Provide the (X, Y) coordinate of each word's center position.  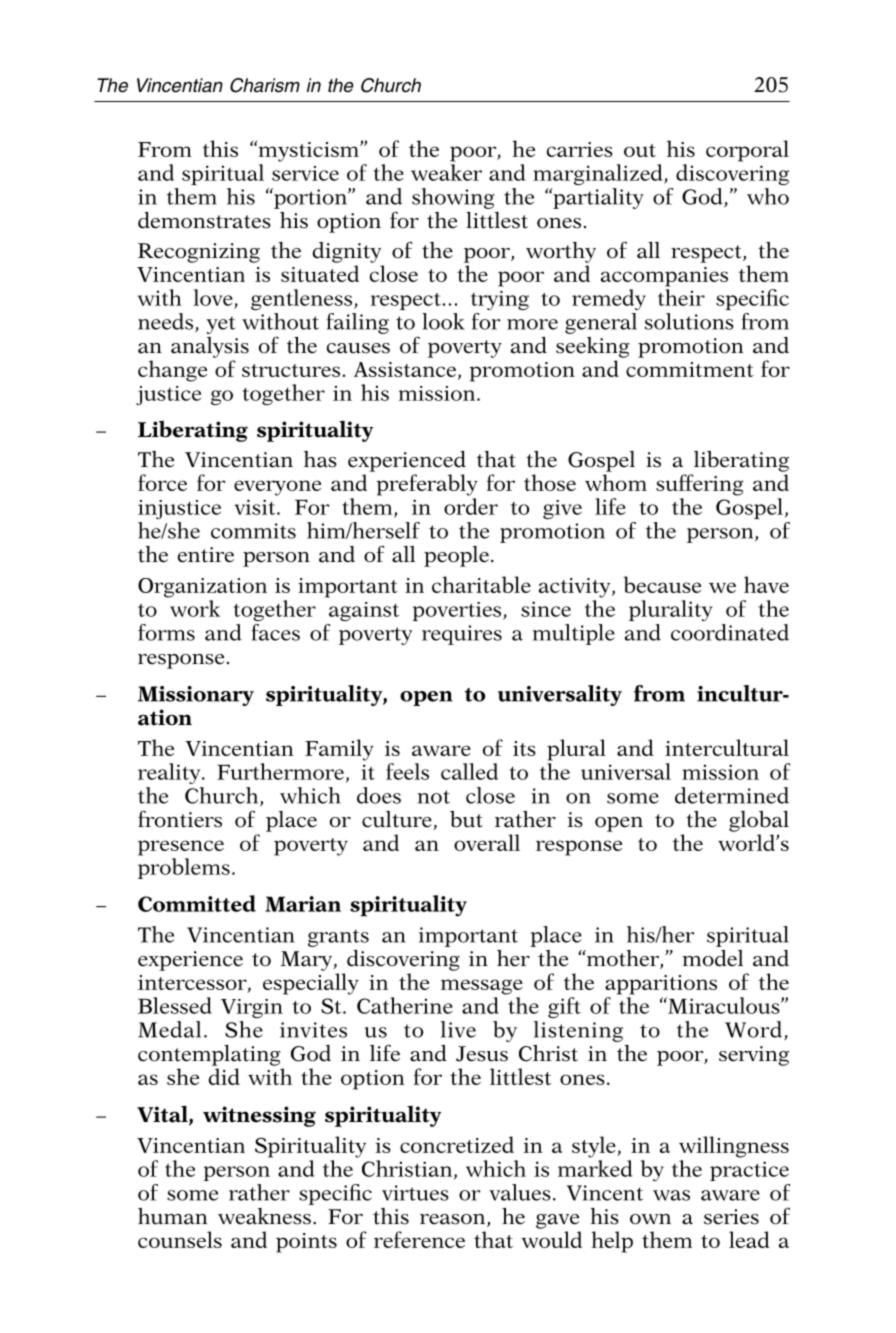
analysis (210, 347)
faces (275, 632)
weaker (446, 172)
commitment (690, 369)
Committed (197, 903)
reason (454, 1220)
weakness (264, 1216)
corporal (747, 151)
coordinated (730, 632)
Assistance (406, 371)
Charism (265, 85)
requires (462, 635)
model (712, 958)
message (482, 987)
